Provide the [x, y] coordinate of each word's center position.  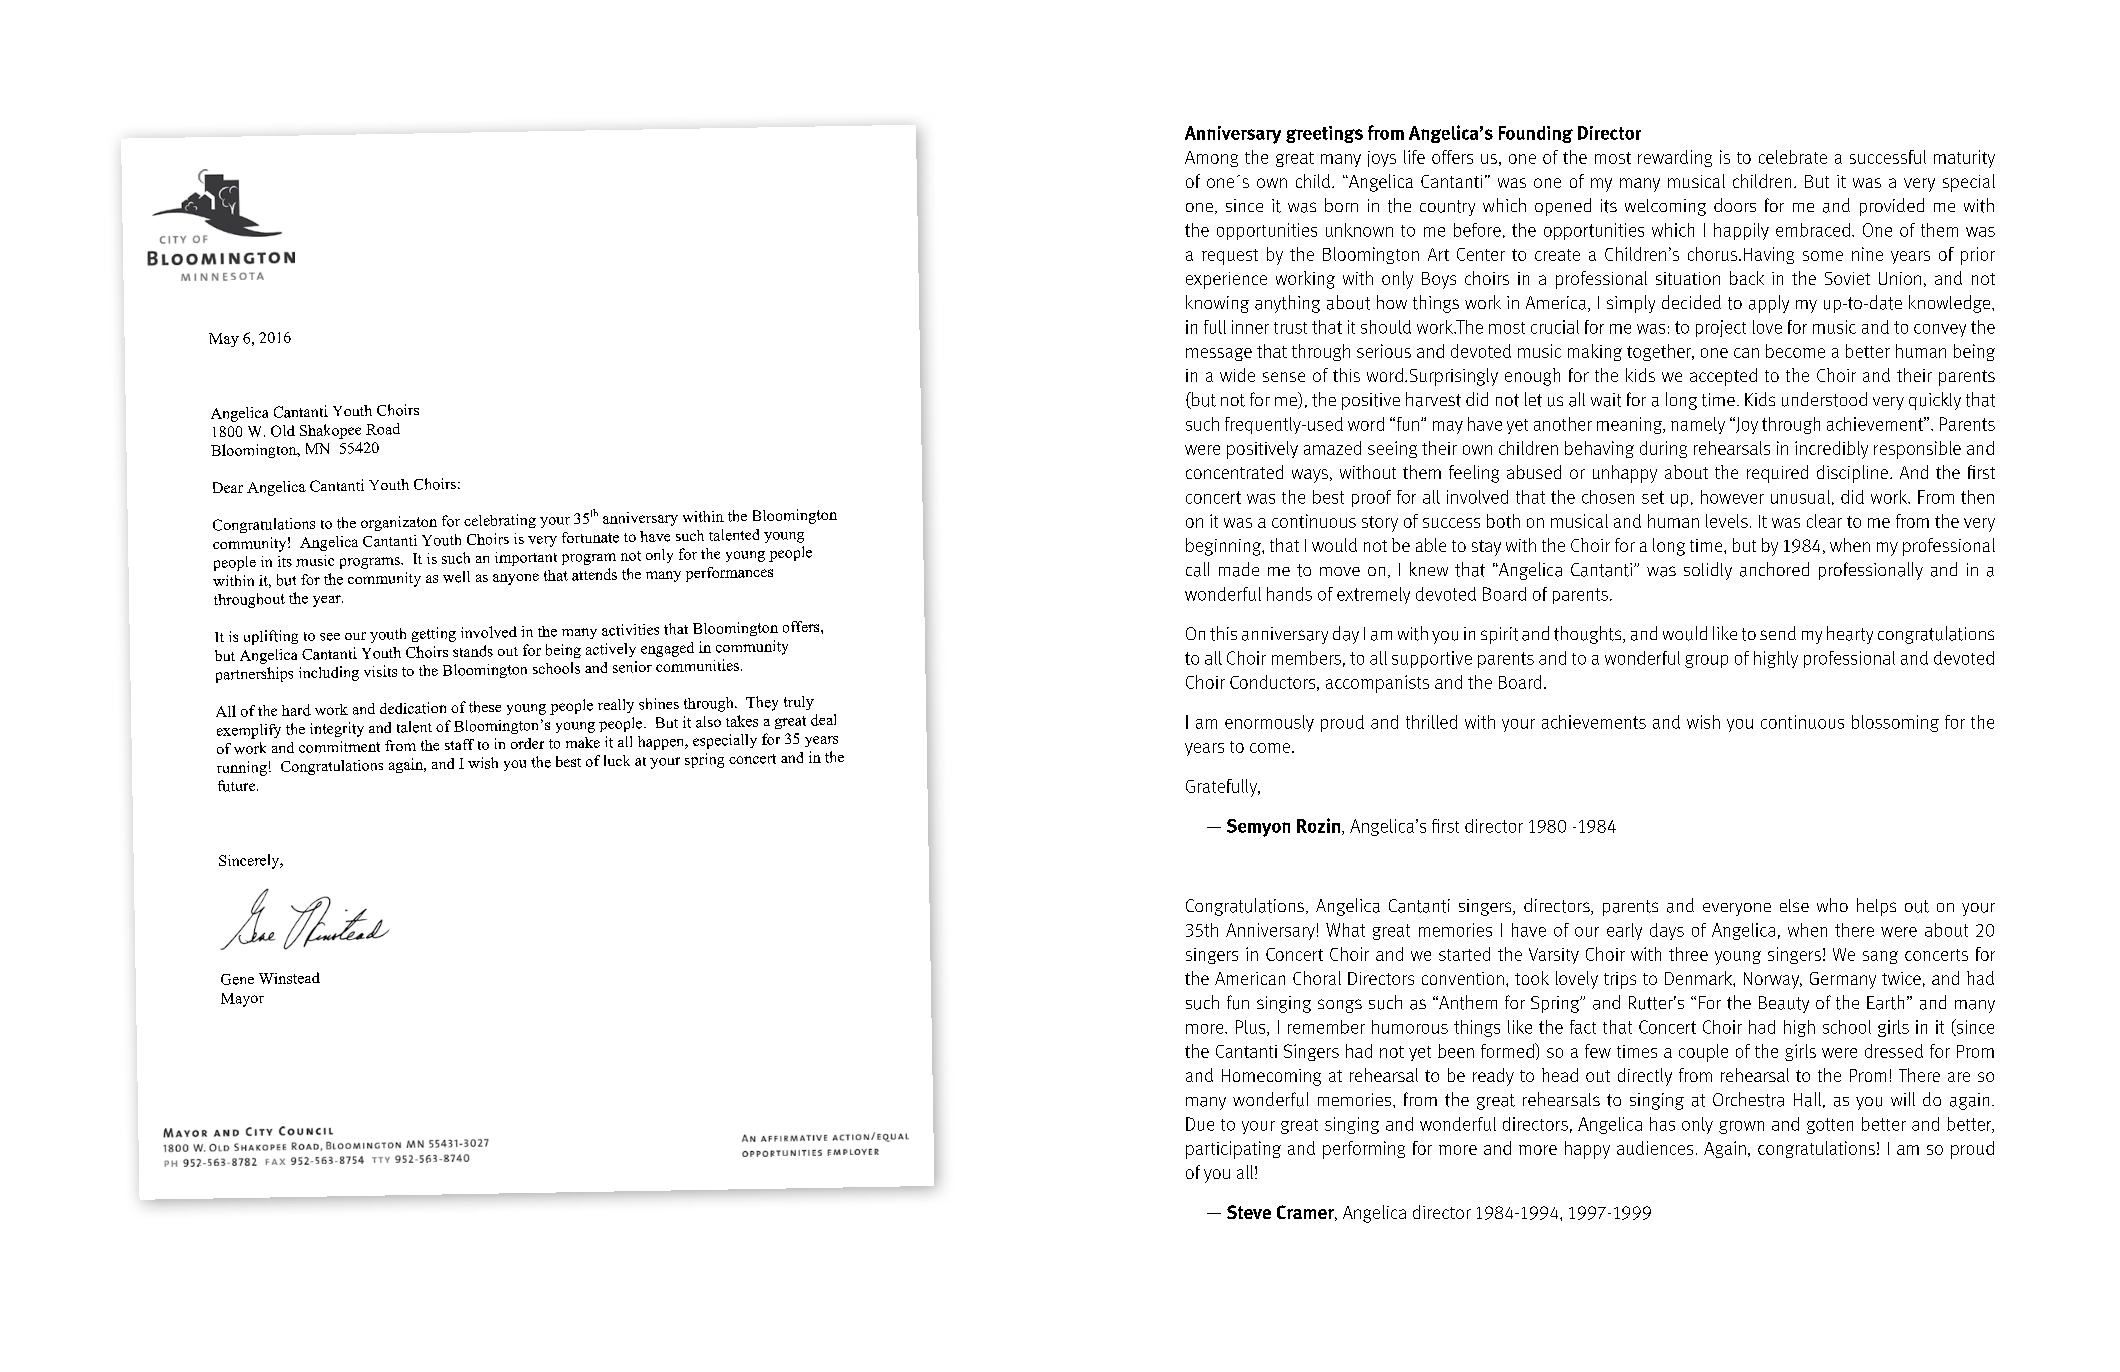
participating [1233, 1150]
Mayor [242, 1000]
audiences [1655, 1148]
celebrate [1793, 157]
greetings [1324, 134]
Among [1211, 159]
